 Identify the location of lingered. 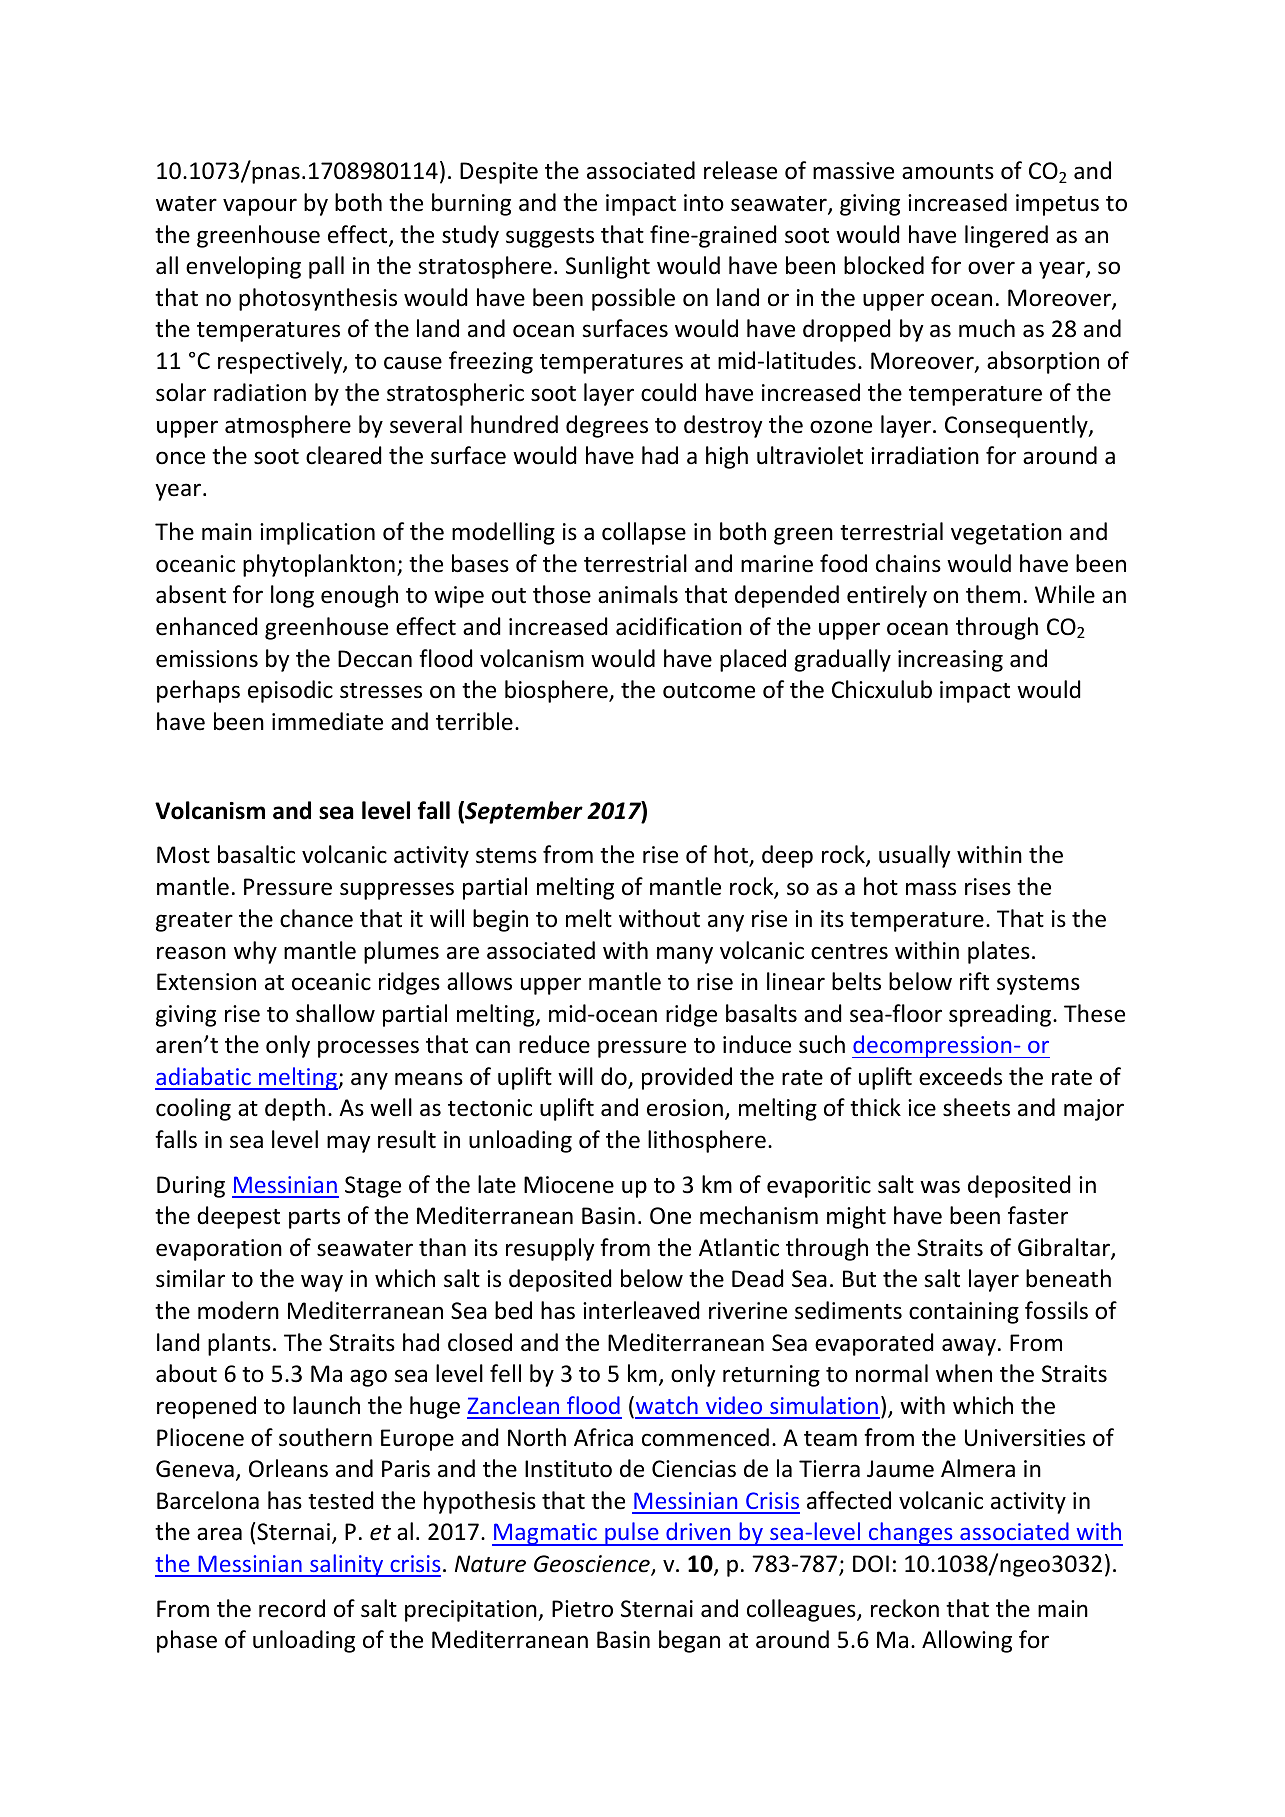
(1006, 236).
